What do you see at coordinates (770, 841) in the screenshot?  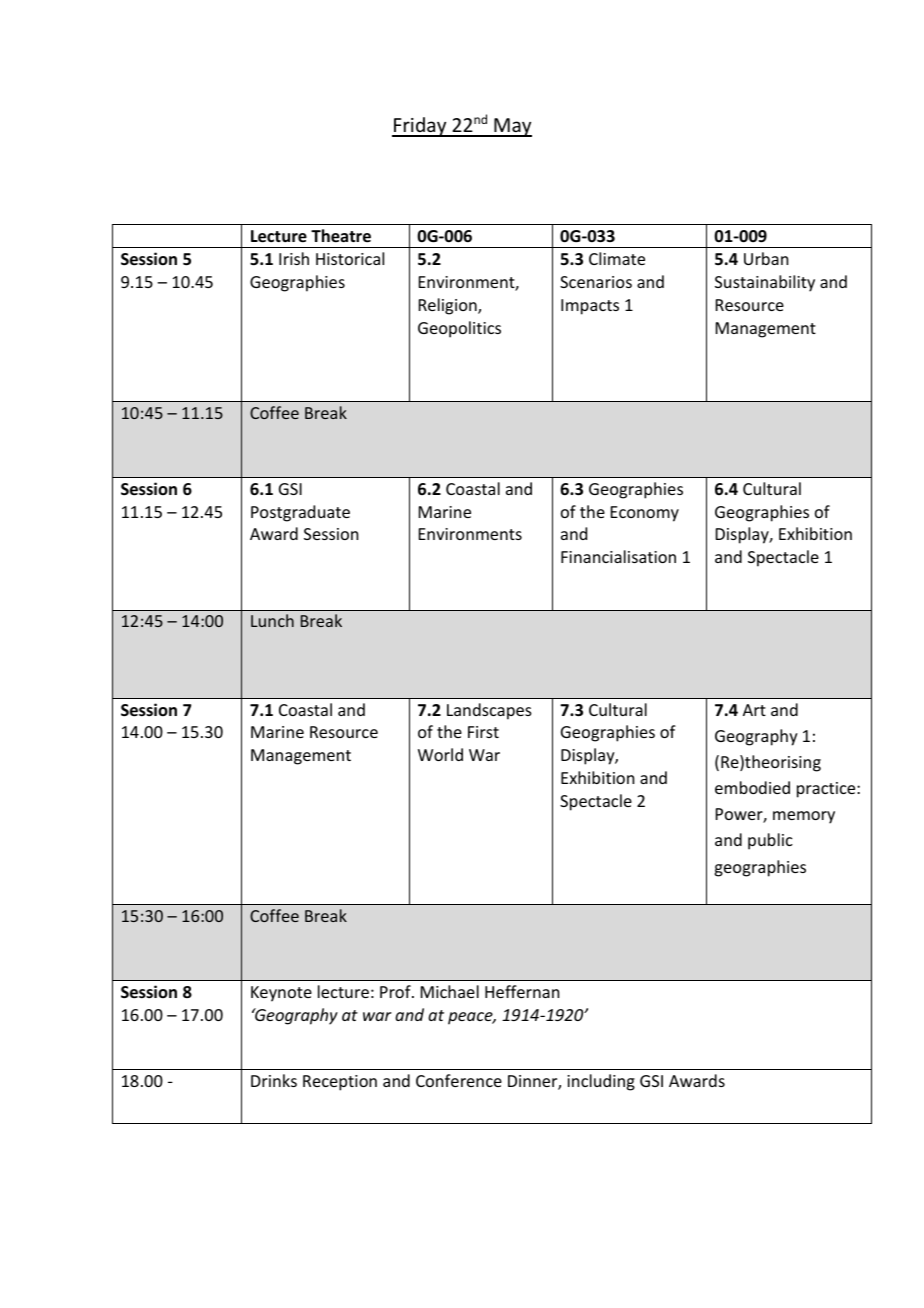 I see `public` at bounding box center [770, 841].
